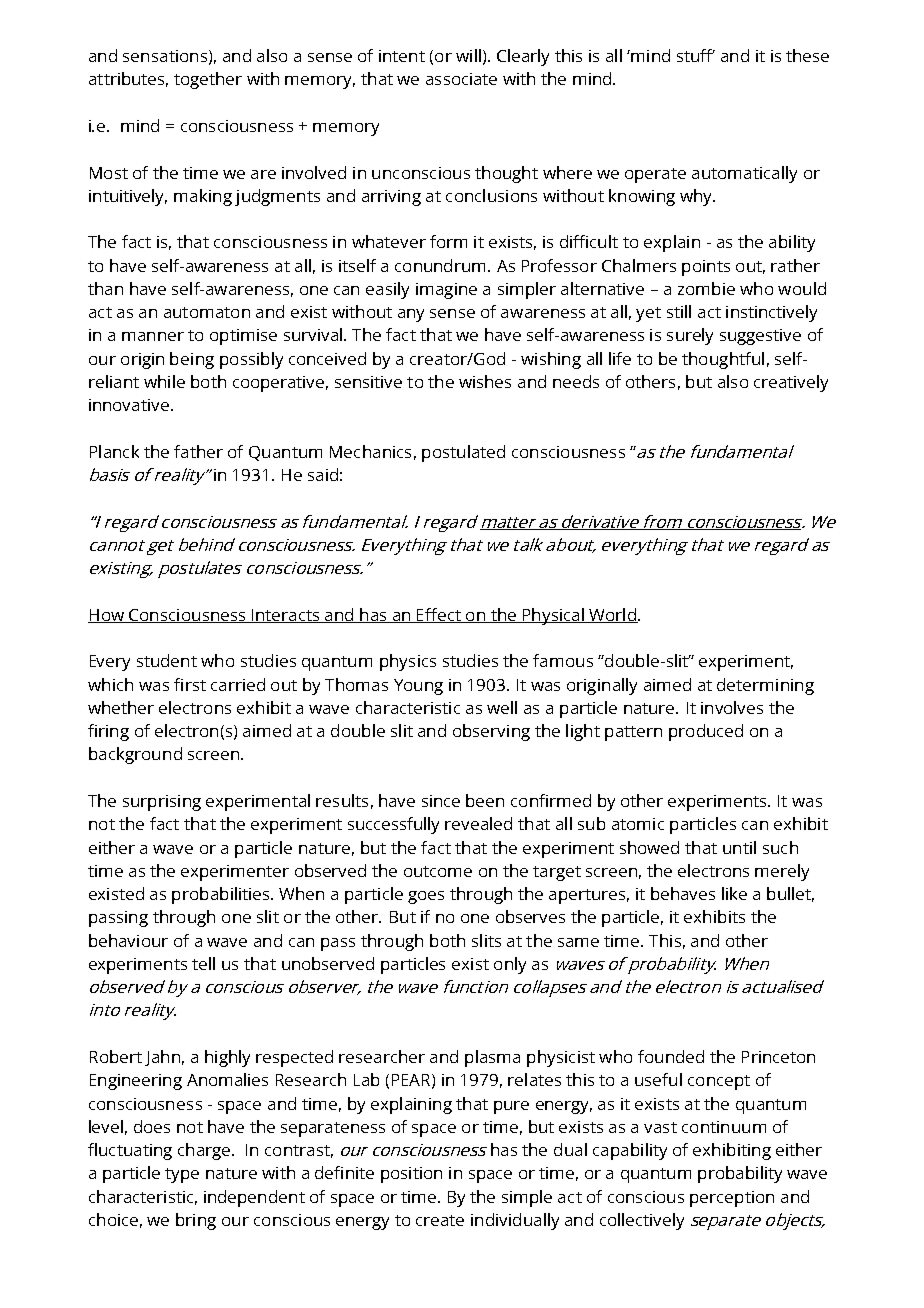 The width and height of the screenshot is (924, 1308). Describe the element at coordinates (208, 80) in the screenshot. I see `together` at that location.
